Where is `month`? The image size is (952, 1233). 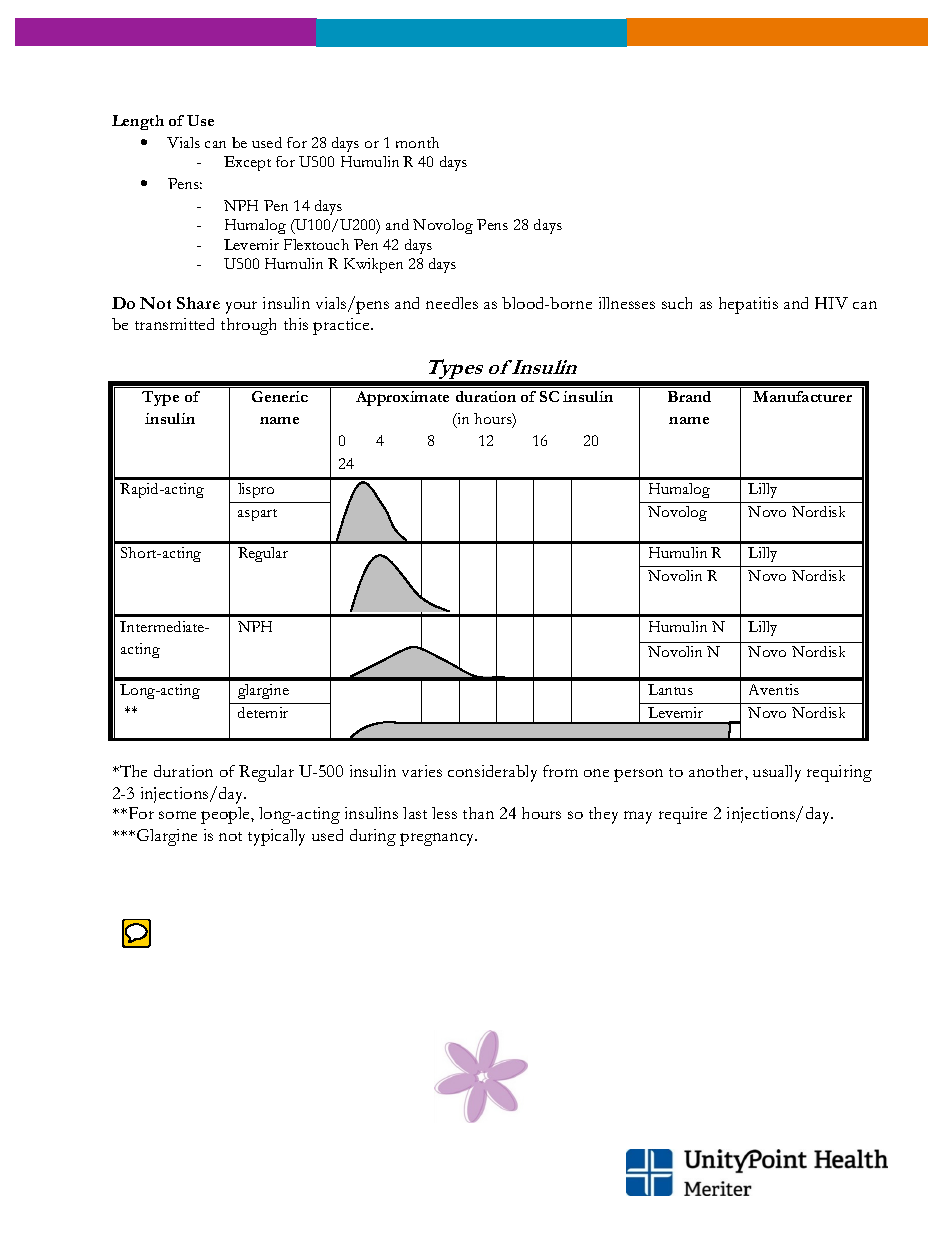
month is located at coordinates (417, 142).
